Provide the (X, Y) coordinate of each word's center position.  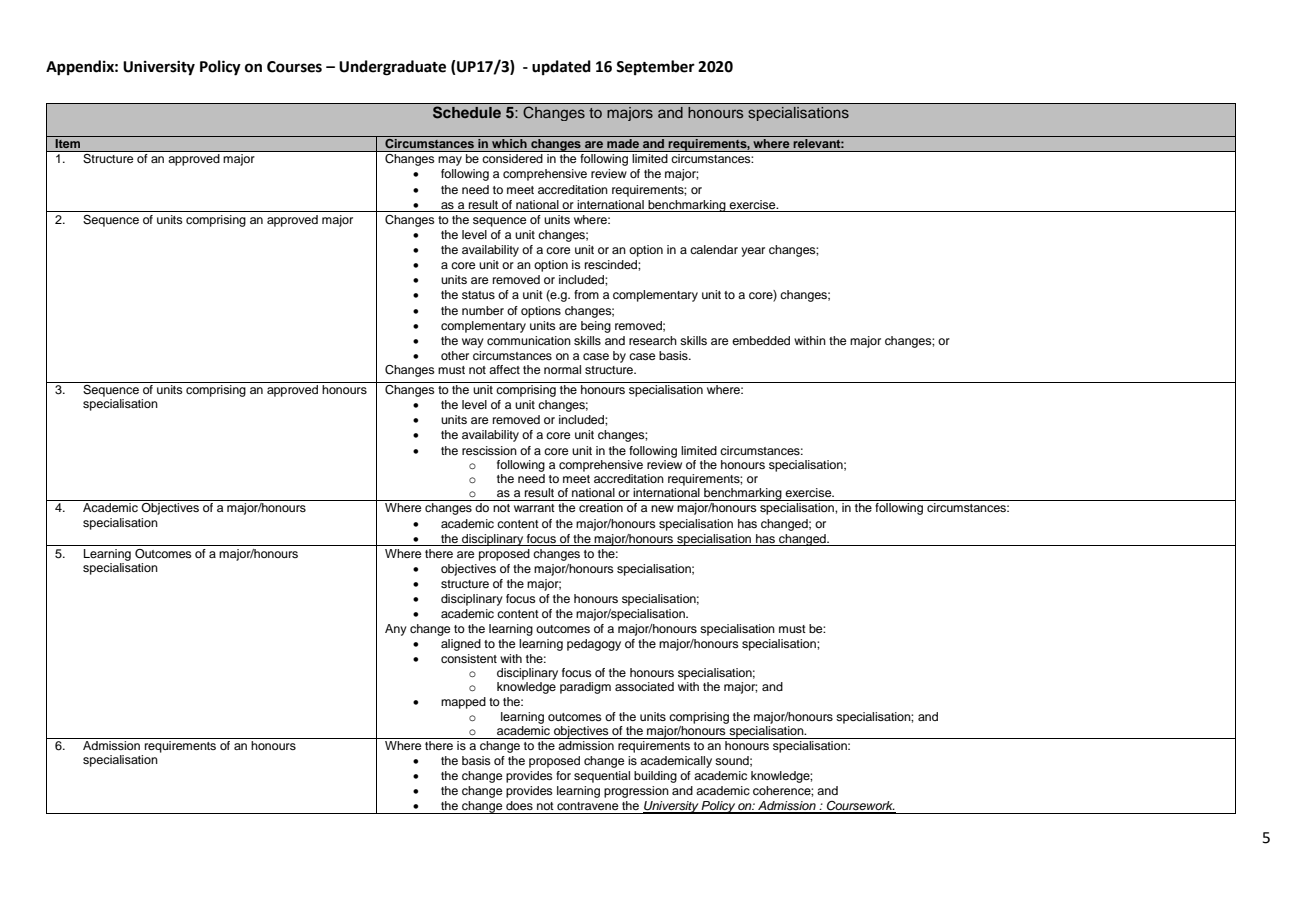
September (655, 67)
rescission (489, 450)
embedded (761, 340)
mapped (463, 703)
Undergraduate (392, 68)
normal (562, 369)
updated (561, 67)
